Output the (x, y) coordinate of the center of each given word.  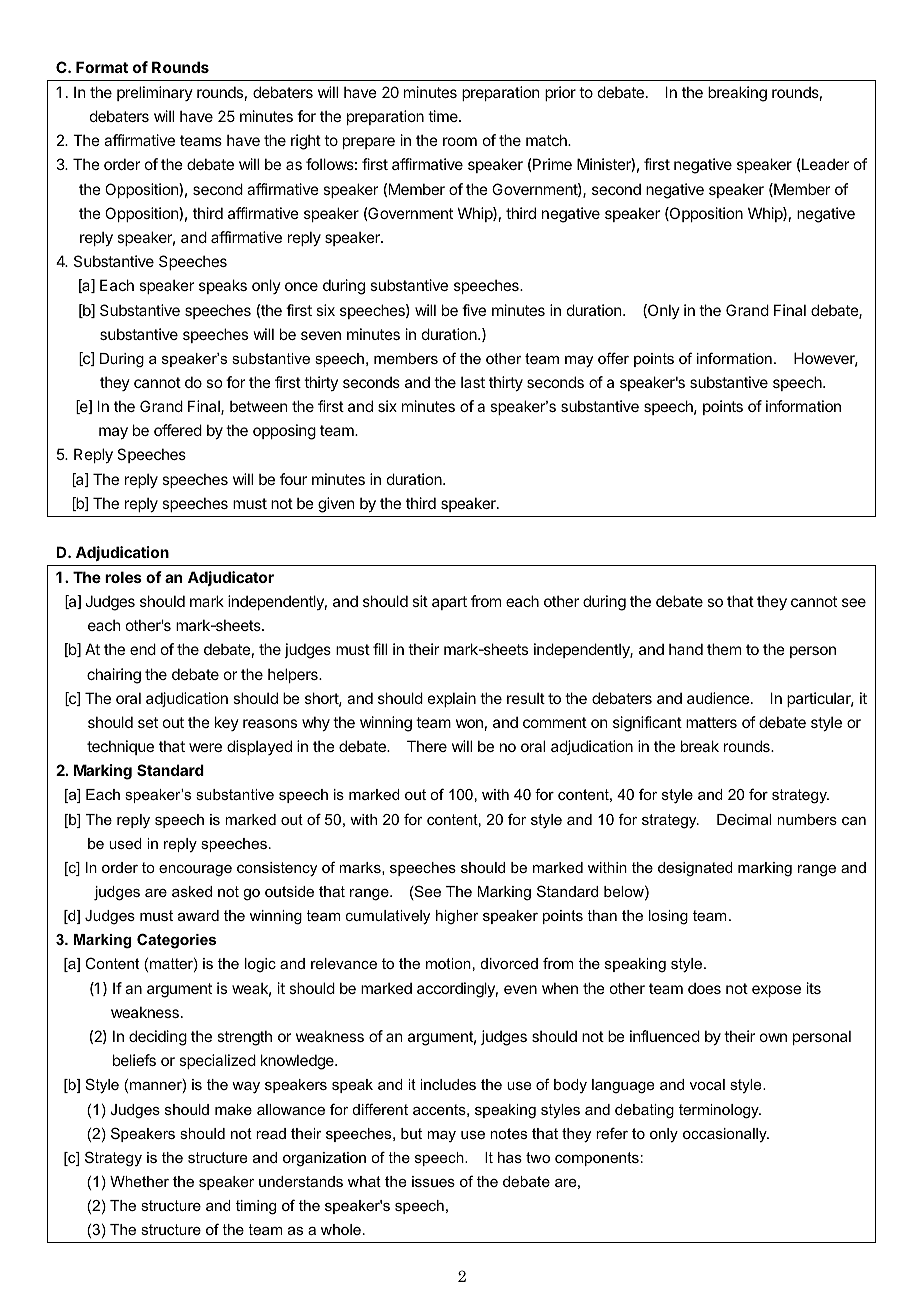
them (724, 649)
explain (452, 699)
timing (256, 1207)
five (474, 310)
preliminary (155, 93)
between (258, 406)
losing (668, 917)
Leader (824, 164)
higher (457, 917)
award (198, 915)
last (473, 382)
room (460, 141)
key (227, 723)
